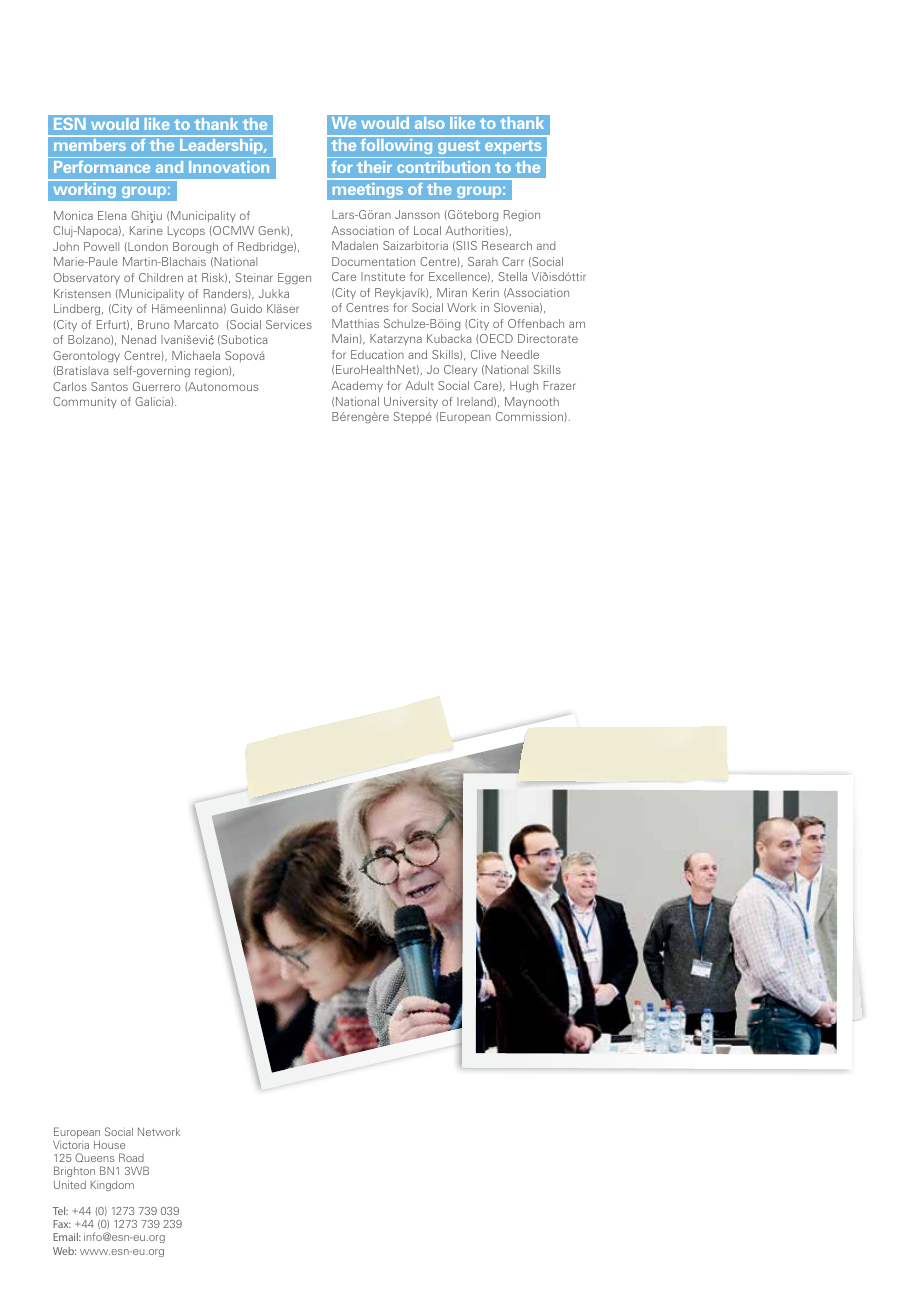 The height and width of the screenshot is (1308, 924). What do you see at coordinates (66, 1237) in the screenshot?
I see `Email` at bounding box center [66, 1237].
